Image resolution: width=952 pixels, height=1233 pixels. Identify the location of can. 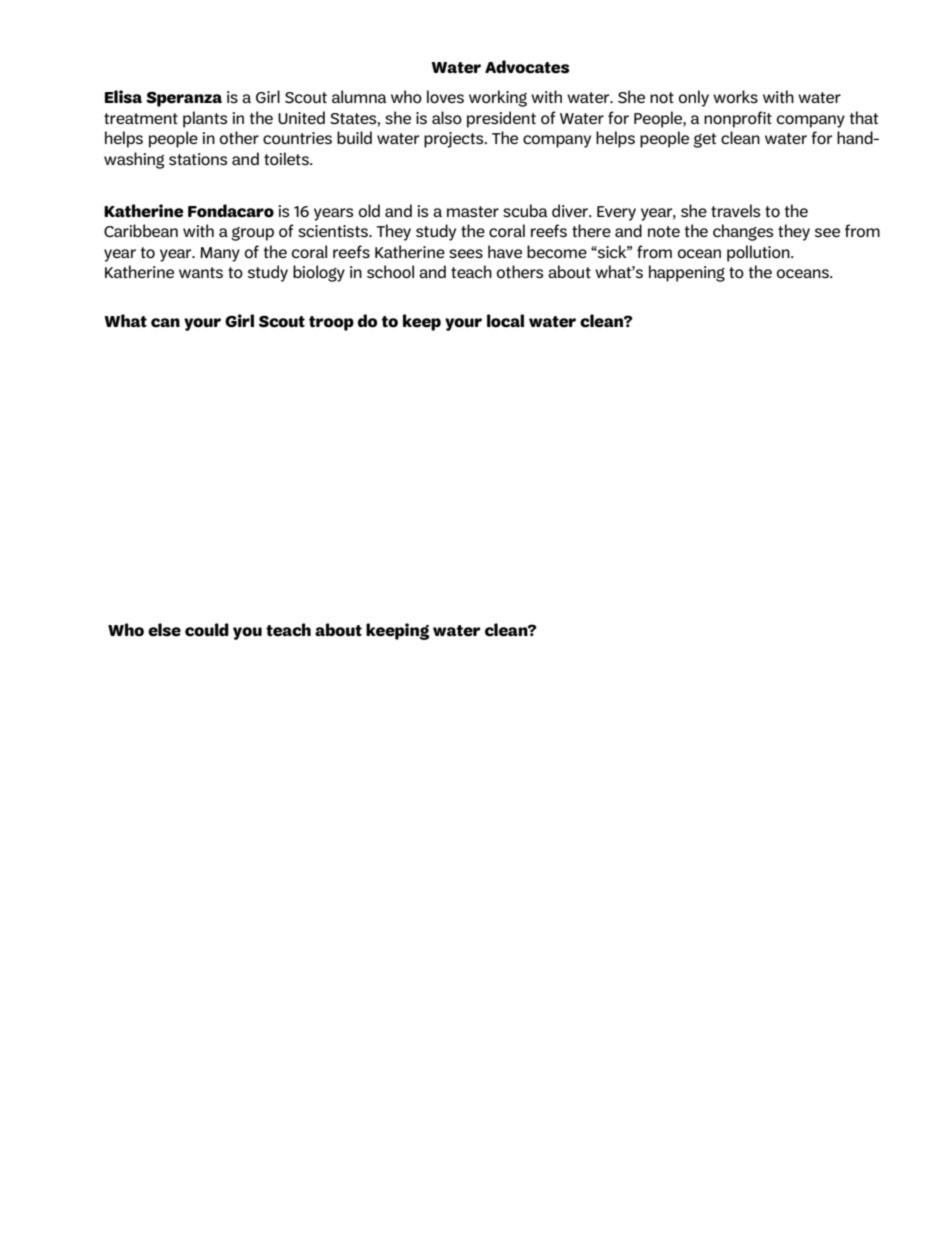
(165, 323).
